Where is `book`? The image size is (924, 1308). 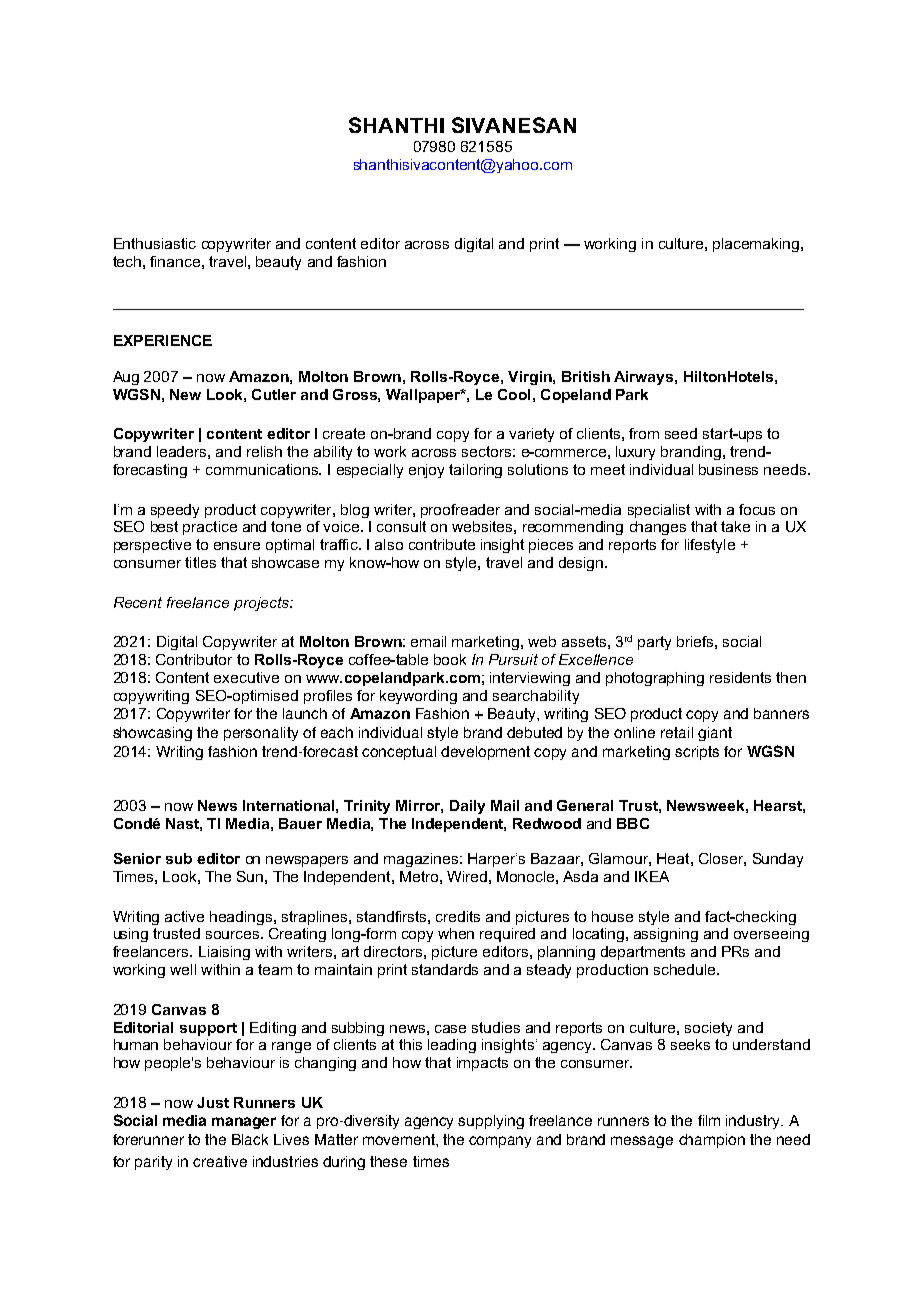
book is located at coordinates (450, 659).
